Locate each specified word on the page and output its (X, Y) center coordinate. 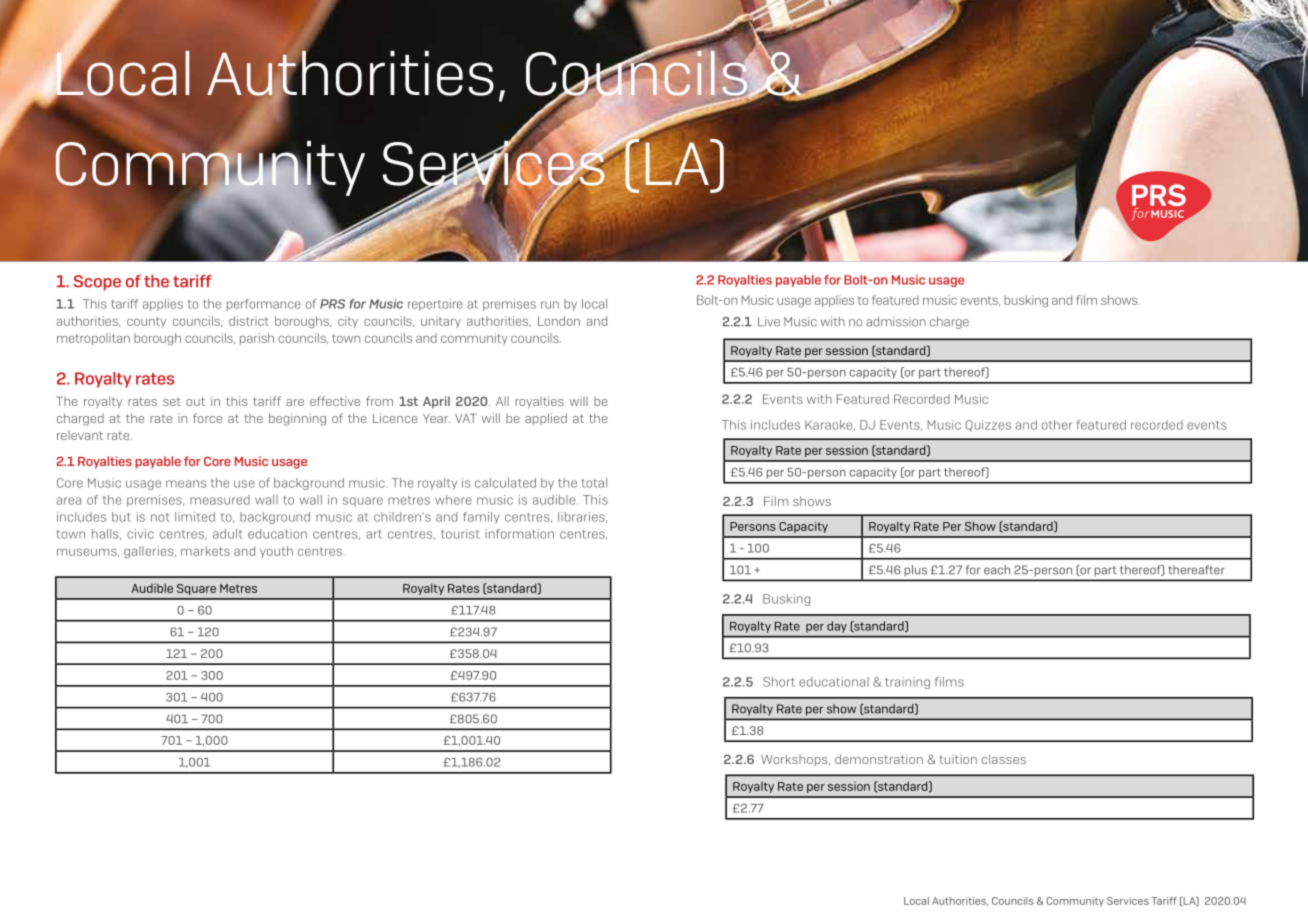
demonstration (879, 759)
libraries (582, 517)
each (997, 570)
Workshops (795, 760)
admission (896, 322)
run (550, 305)
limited (195, 517)
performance (264, 305)
